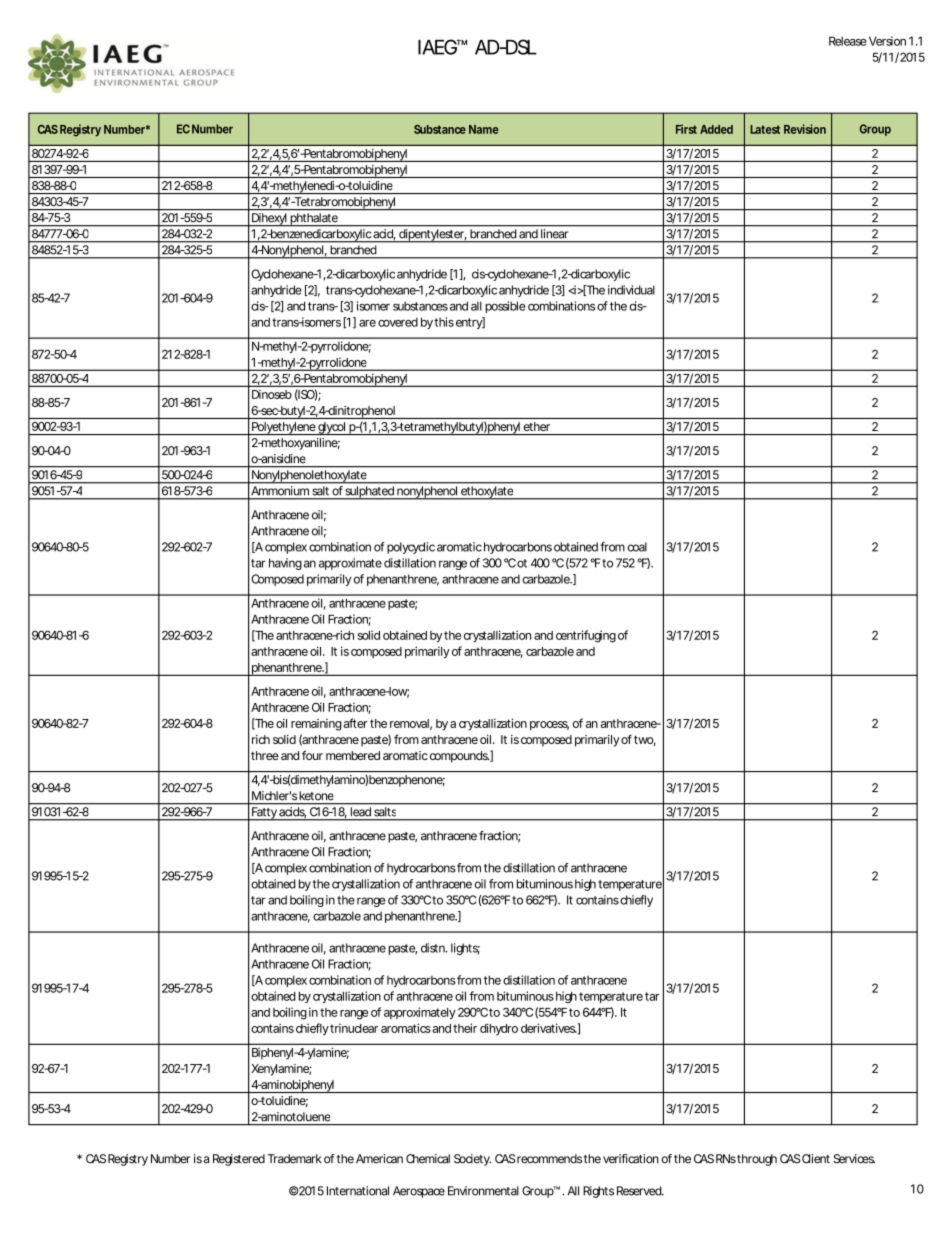 This screenshot has height=1233, width=952. What do you see at coordinates (264, 813) in the screenshot?
I see `Fatty` at bounding box center [264, 813].
